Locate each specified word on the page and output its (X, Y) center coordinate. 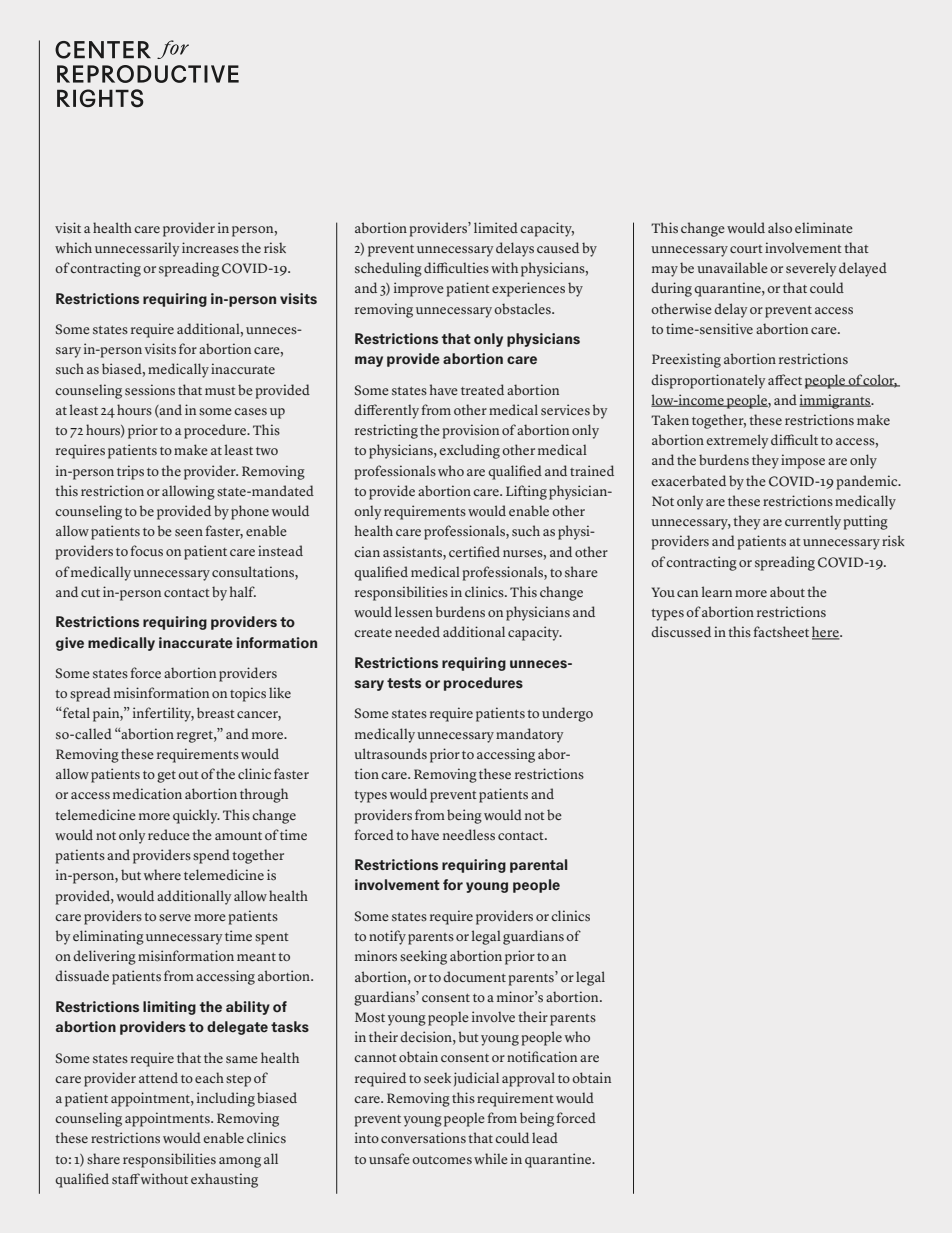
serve (175, 918)
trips (130, 472)
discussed (681, 631)
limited (496, 227)
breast (216, 713)
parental (539, 866)
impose (803, 461)
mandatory (529, 735)
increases (210, 248)
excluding (469, 451)
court (746, 249)
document (474, 976)
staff (126, 1179)
